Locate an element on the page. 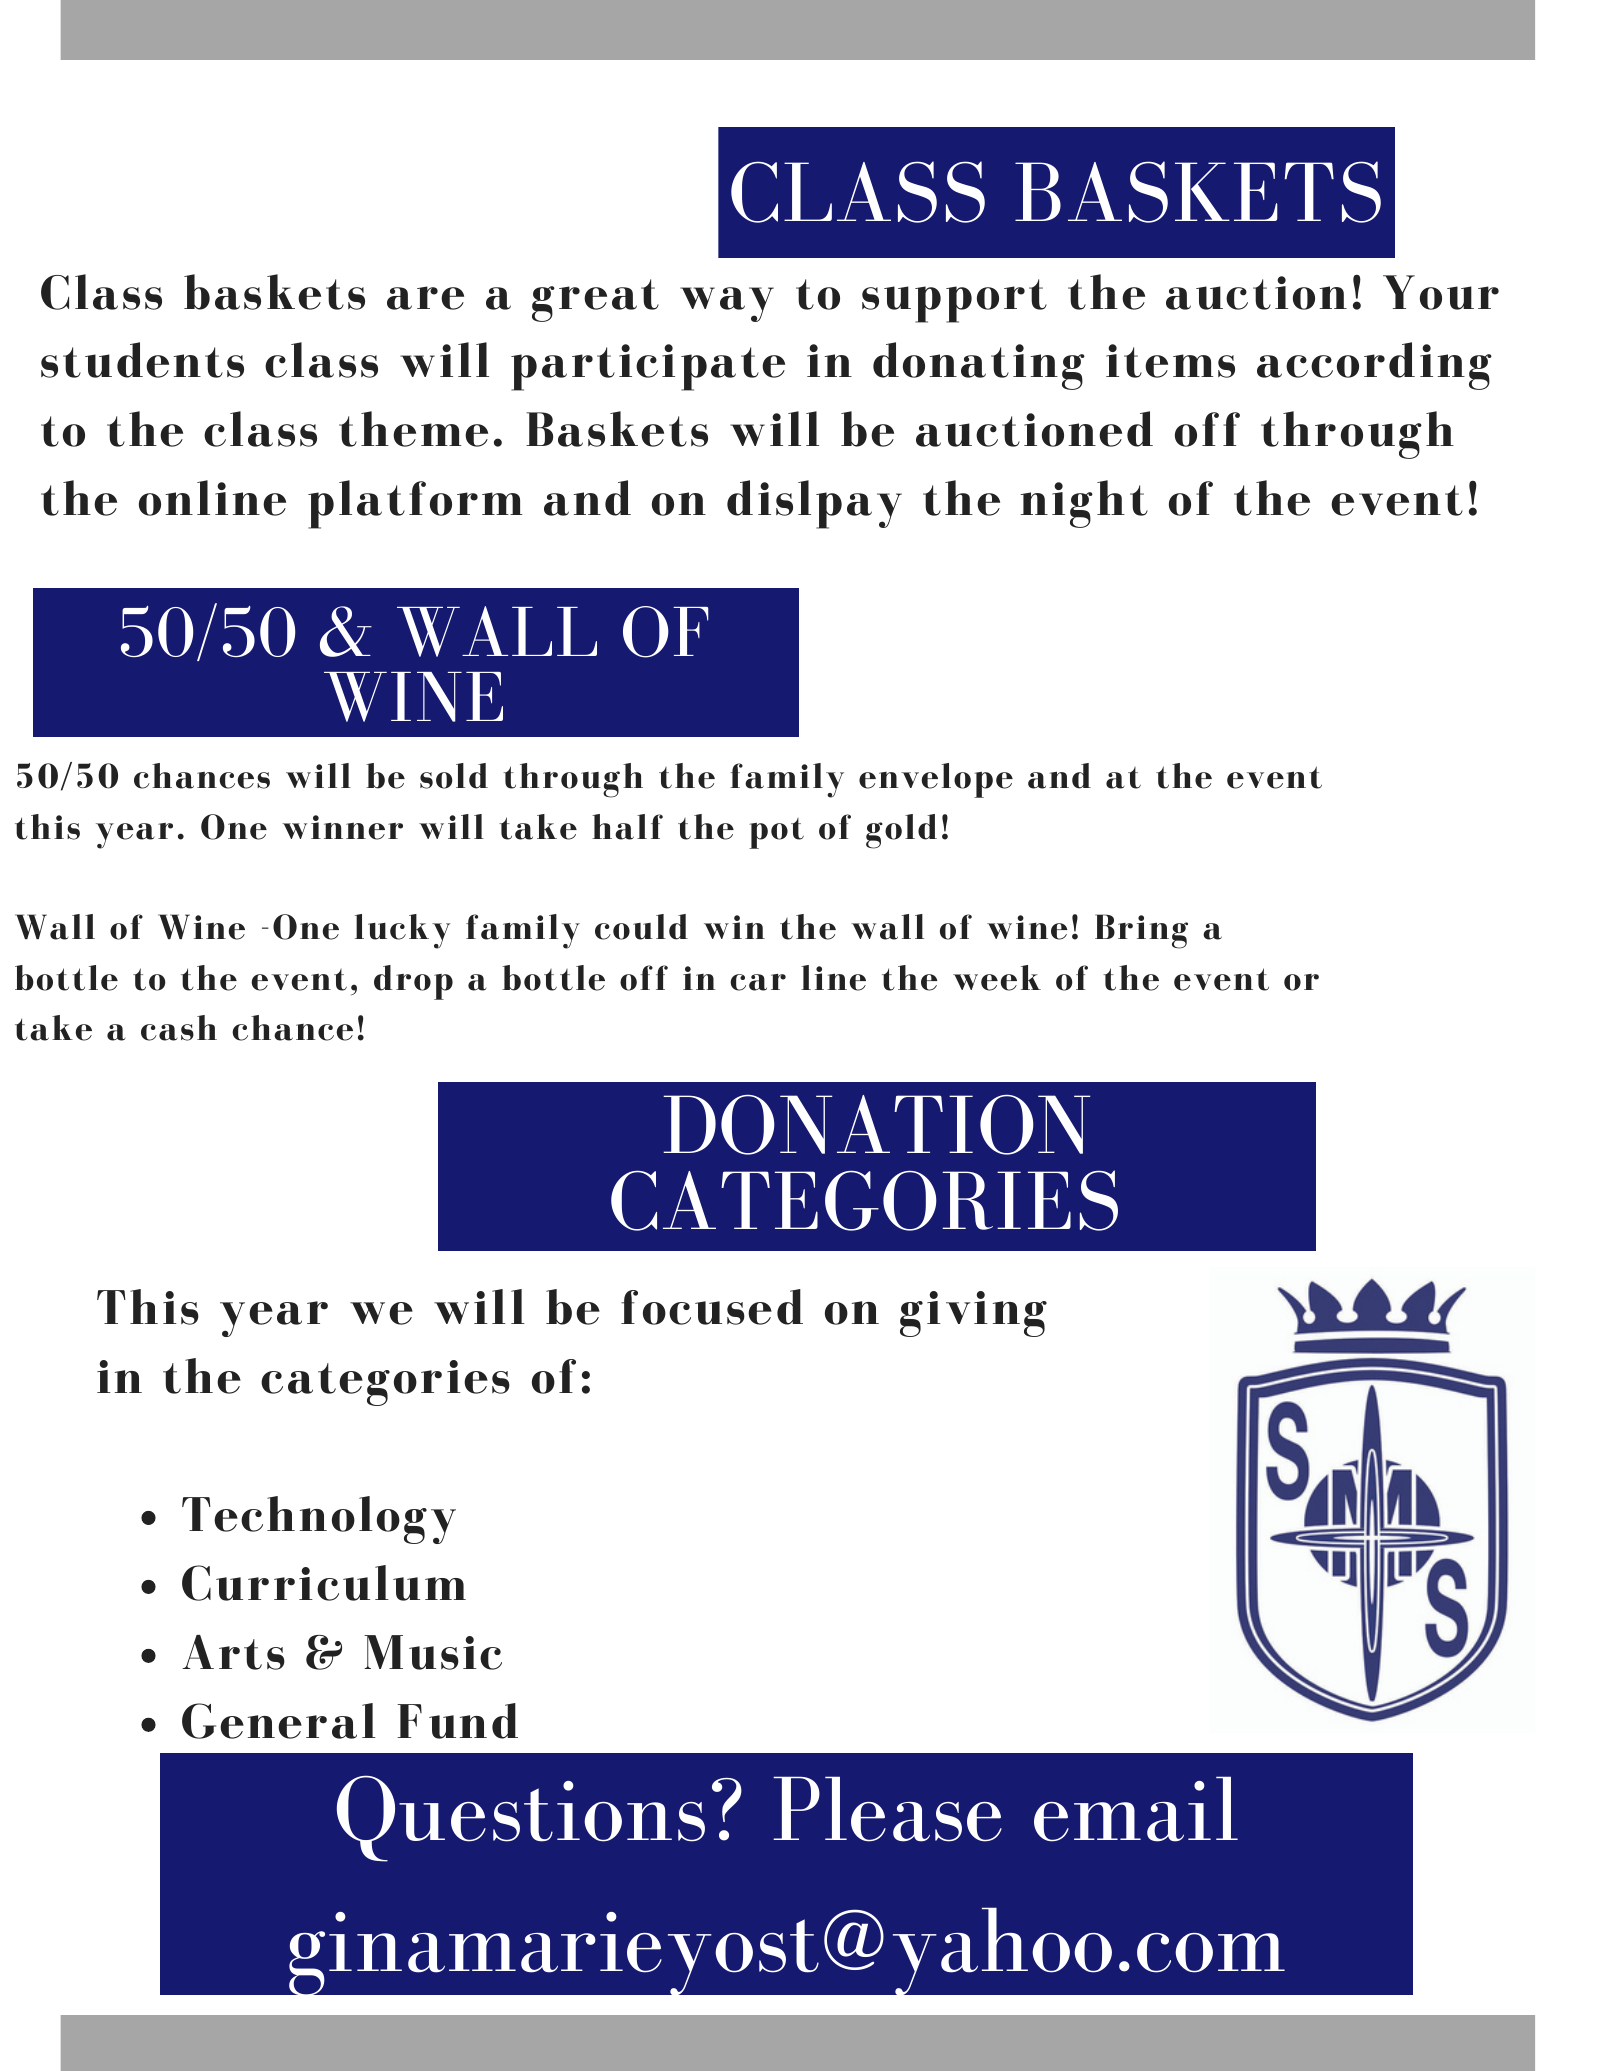  giving is located at coordinates (973, 1314).
